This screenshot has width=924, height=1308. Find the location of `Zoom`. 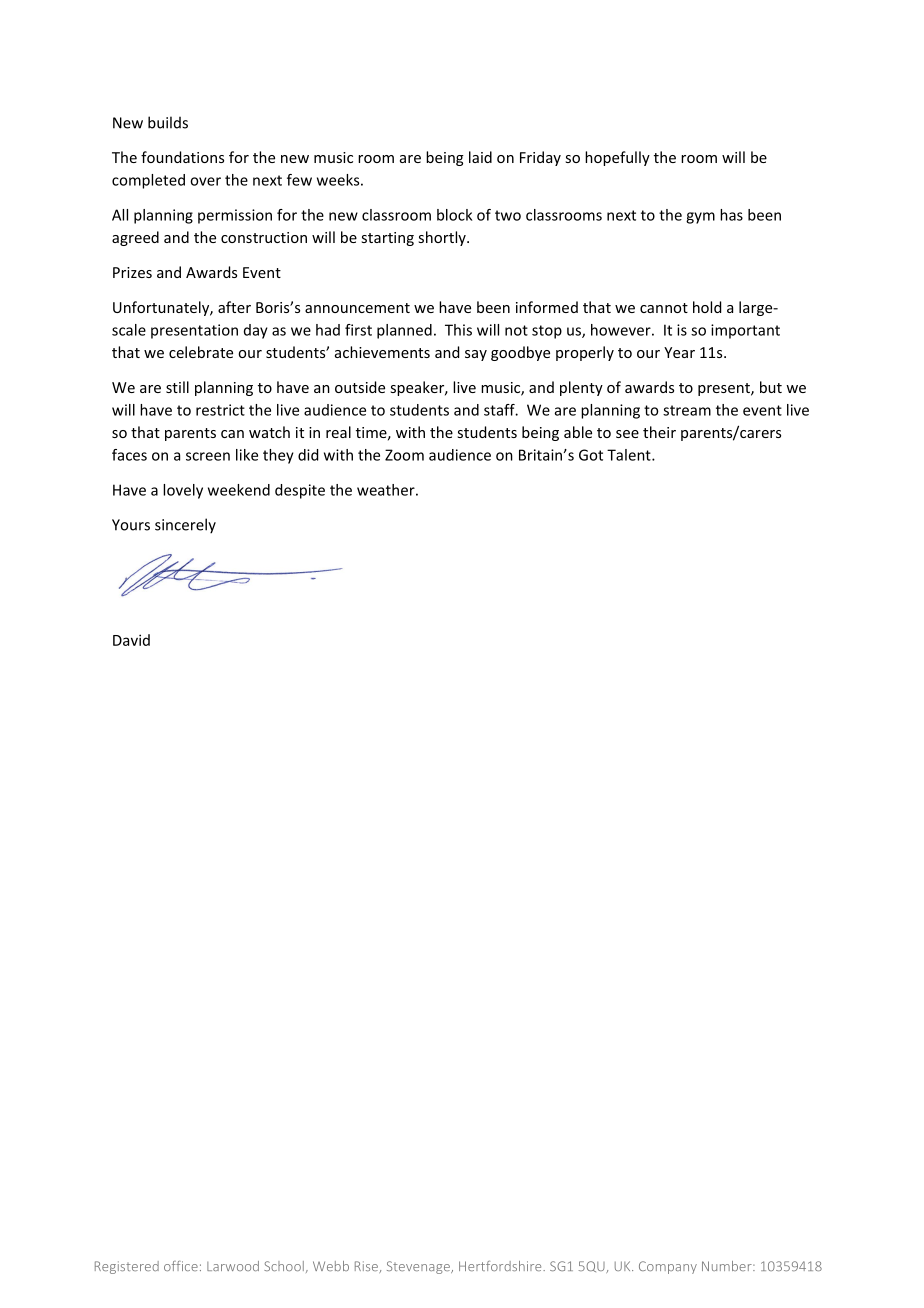

Zoom is located at coordinates (404, 455).
